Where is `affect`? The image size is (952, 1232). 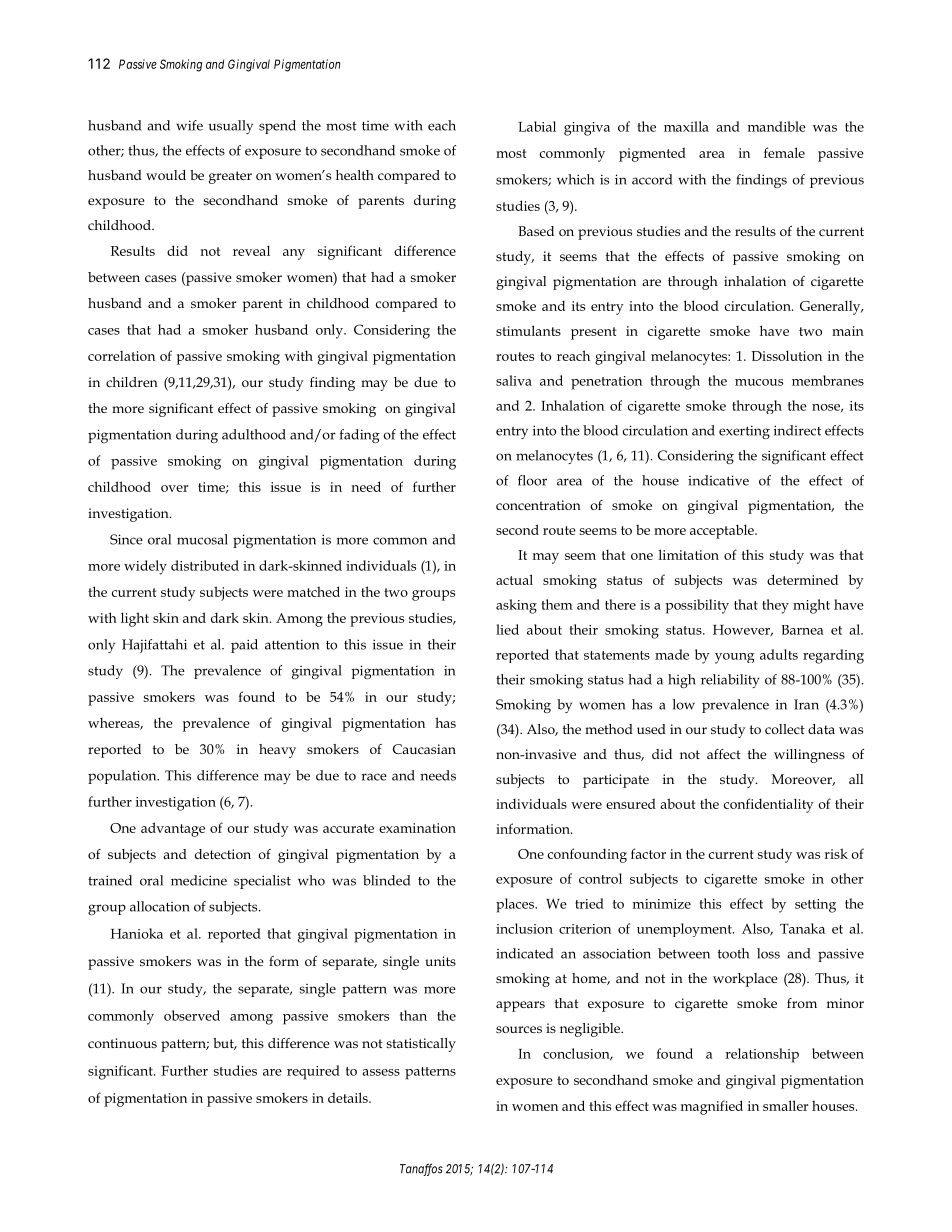 affect is located at coordinates (724, 754).
